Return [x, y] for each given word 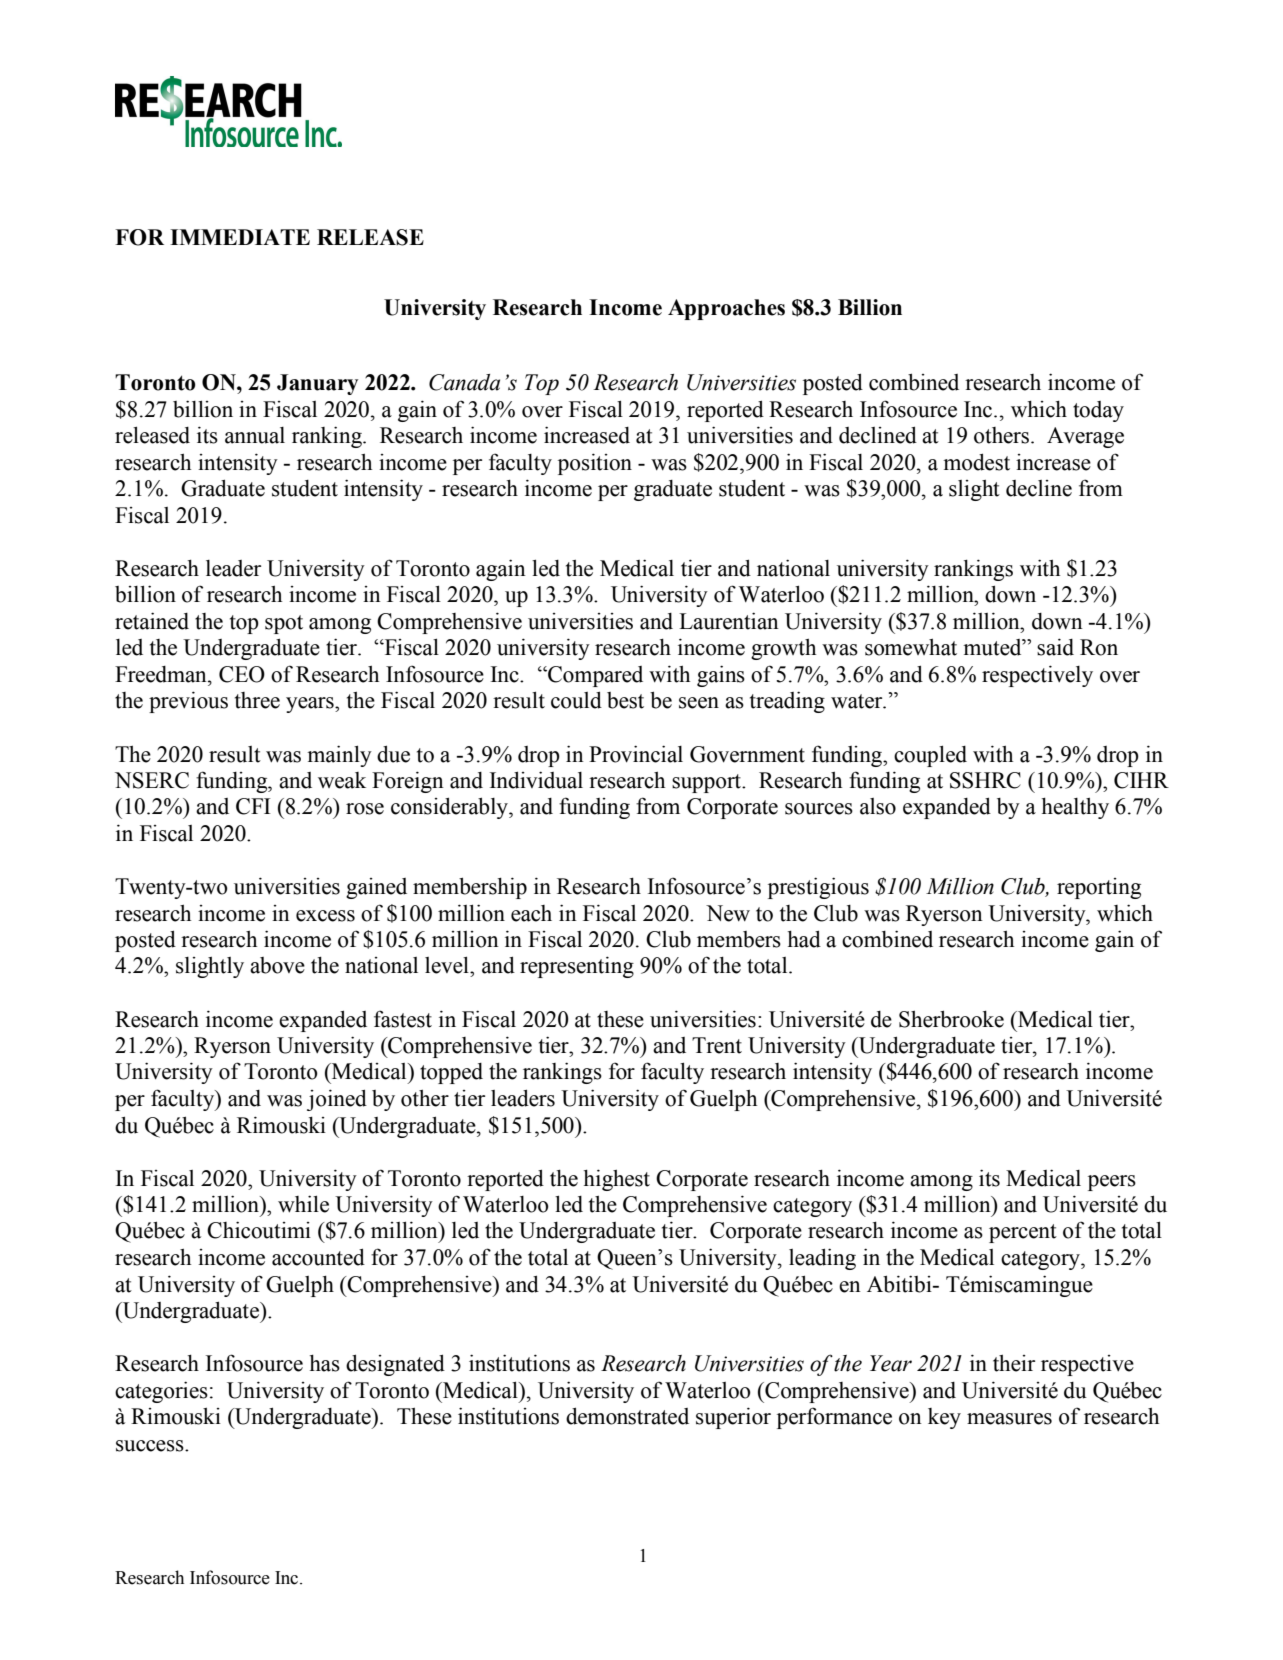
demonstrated [627, 1416]
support [707, 783]
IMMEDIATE [240, 237]
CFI [253, 806]
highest [617, 1180]
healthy [1075, 808]
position [595, 464]
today [1098, 411]
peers [1112, 1183]
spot [284, 624]
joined [337, 1100]
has [325, 1363]
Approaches [726, 309]
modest [976, 462]
